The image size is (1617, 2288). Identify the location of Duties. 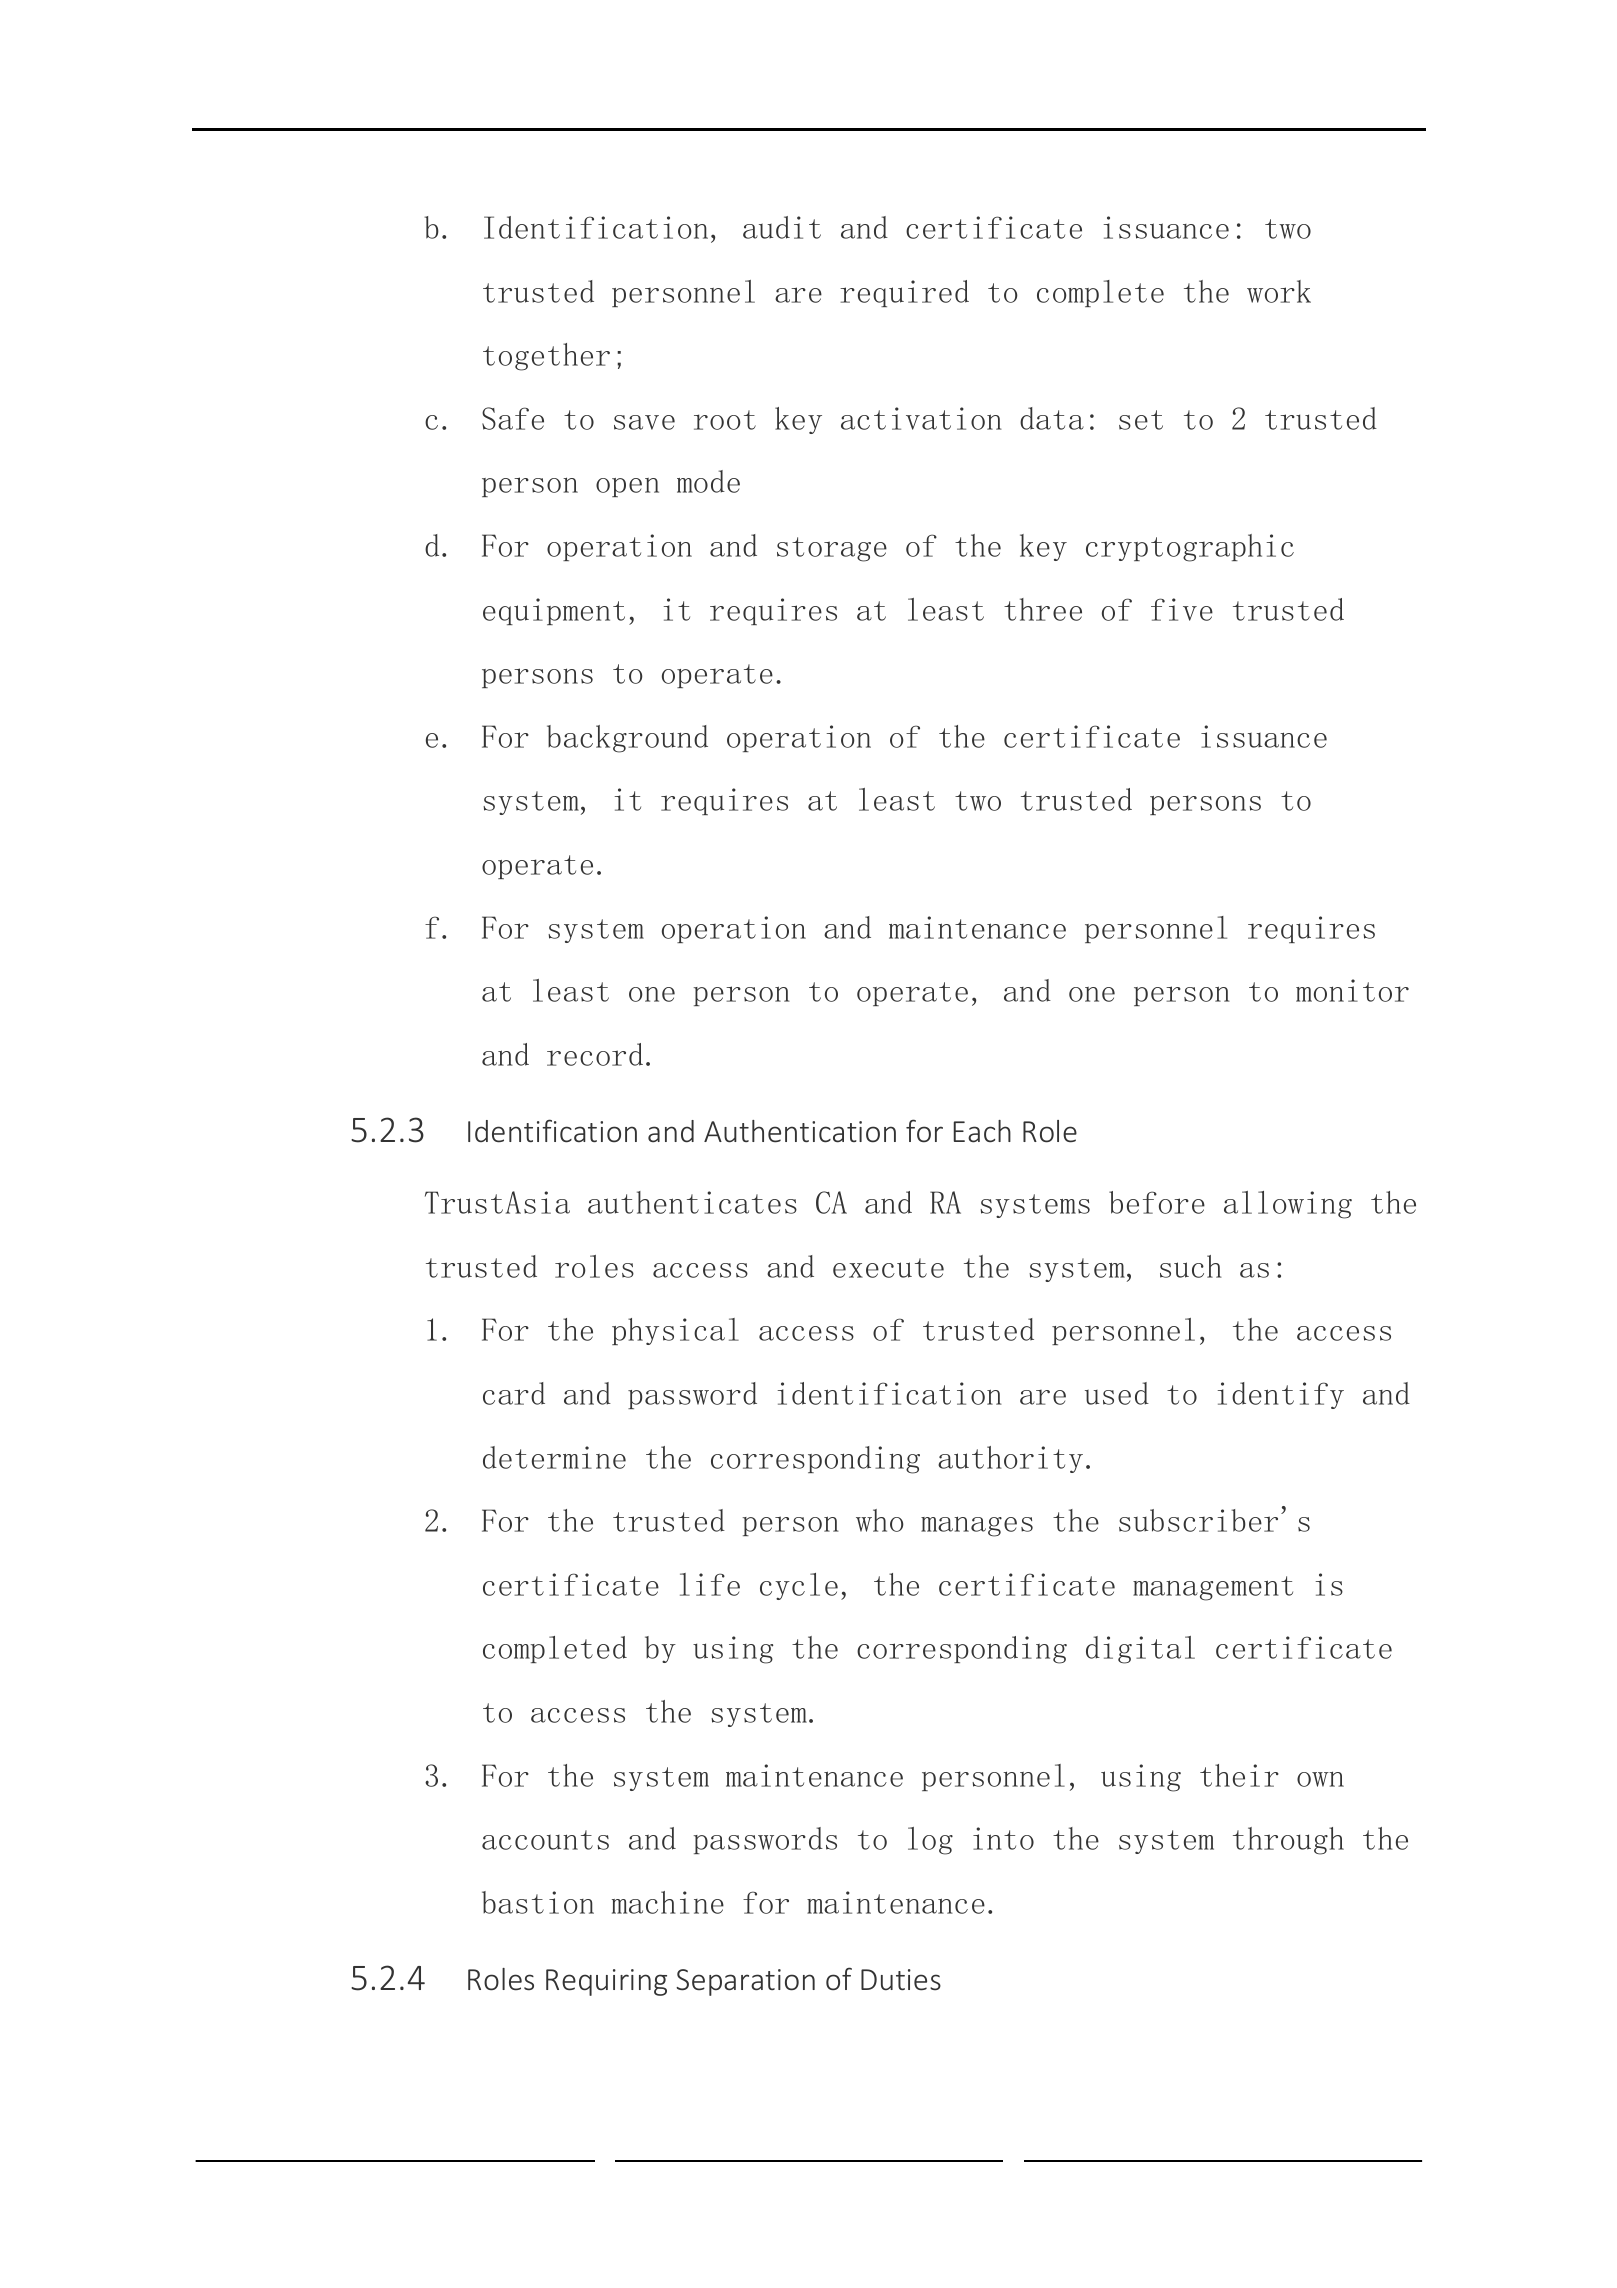
(901, 1980).
